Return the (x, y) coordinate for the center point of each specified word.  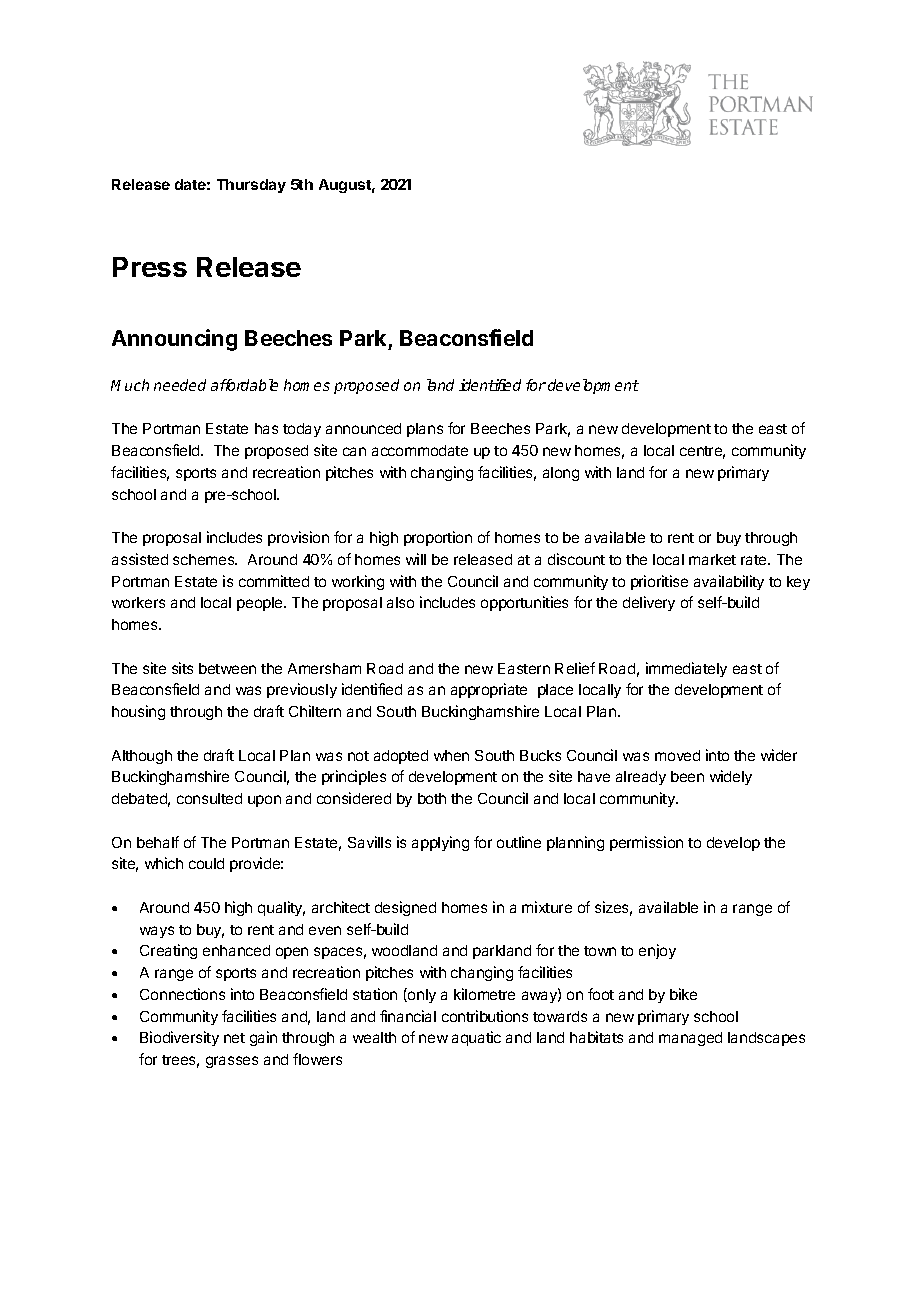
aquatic (476, 1038)
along (561, 474)
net (234, 1038)
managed (690, 1039)
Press (150, 267)
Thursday (251, 186)
